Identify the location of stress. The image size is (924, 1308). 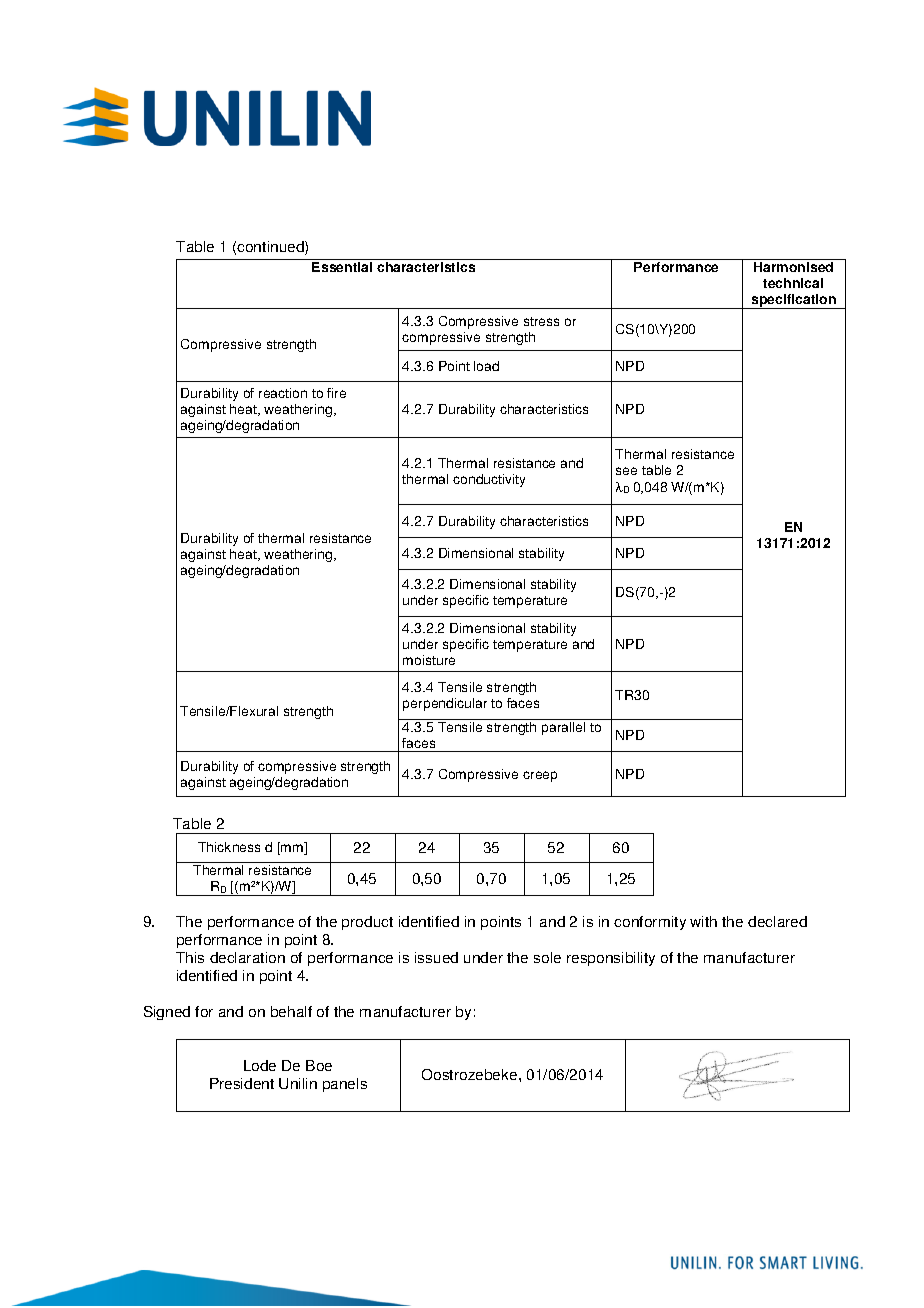
(541, 321).
